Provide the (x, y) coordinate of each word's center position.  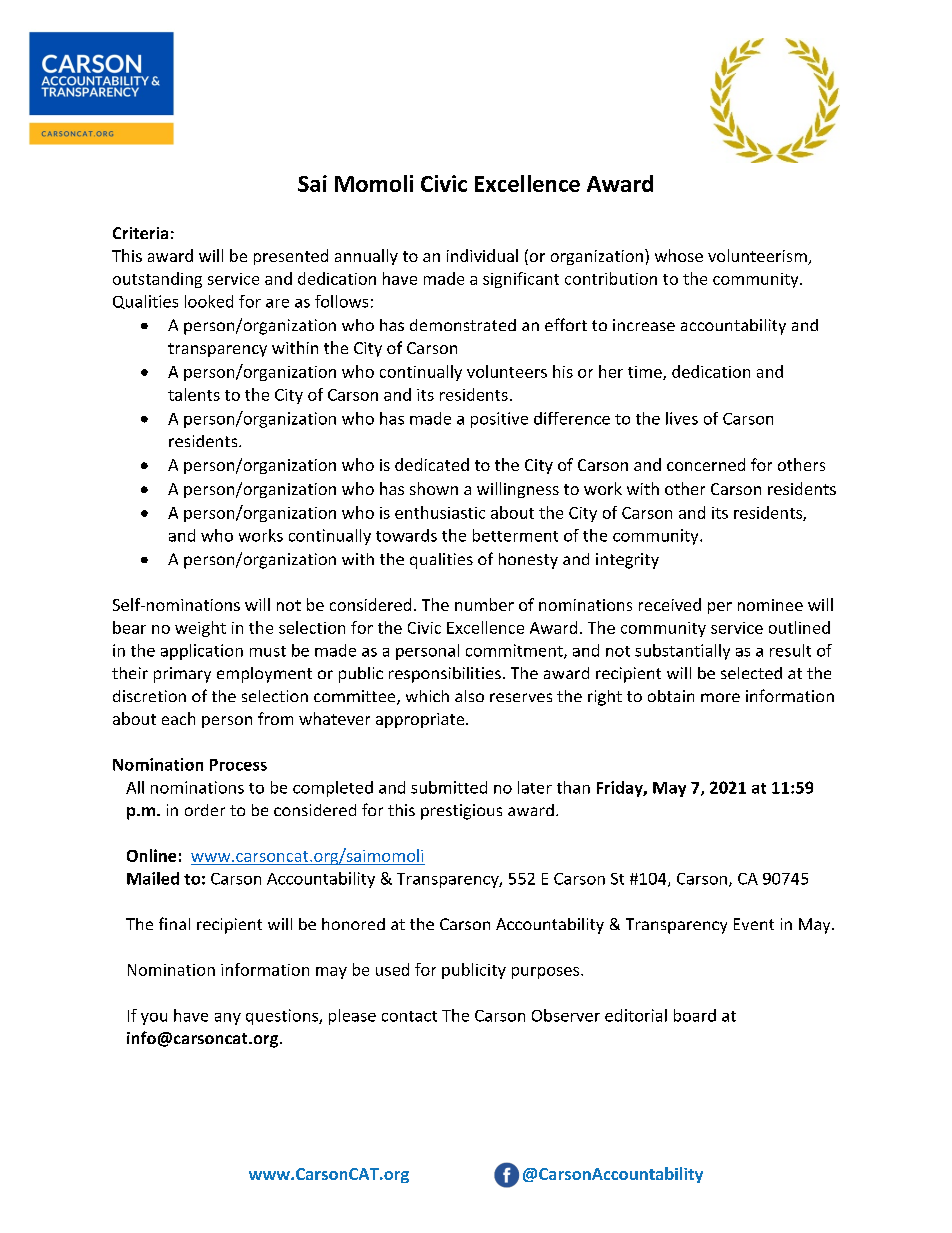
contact (409, 1016)
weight (200, 629)
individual (482, 255)
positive (499, 420)
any (228, 1019)
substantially (682, 652)
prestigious (461, 812)
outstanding (157, 280)
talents (194, 394)
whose (679, 255)
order (205, 810)
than (573, 787)
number (484, 604)
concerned (706, 464)
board (695, 1015)
